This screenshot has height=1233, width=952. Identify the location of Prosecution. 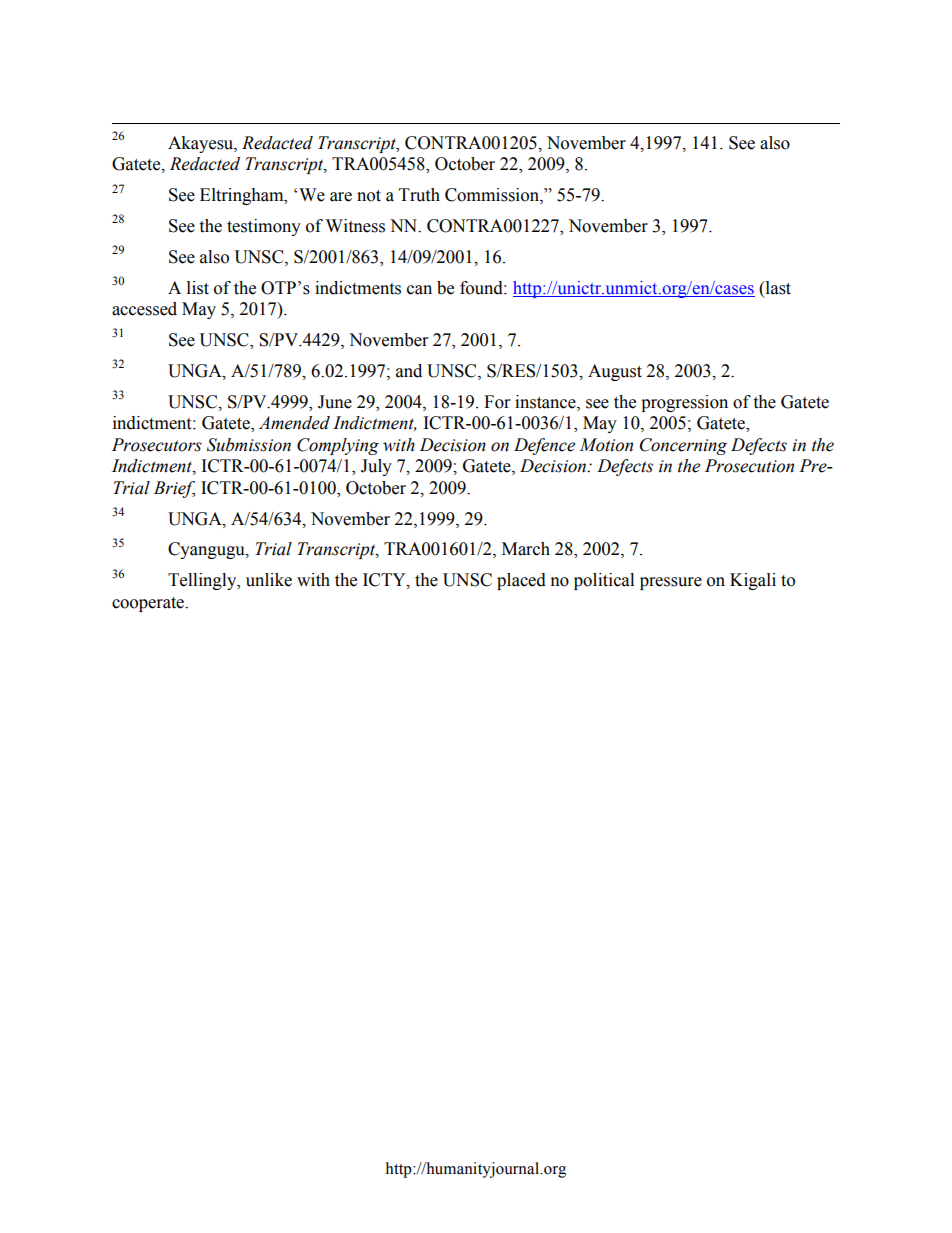
(749, 466).
